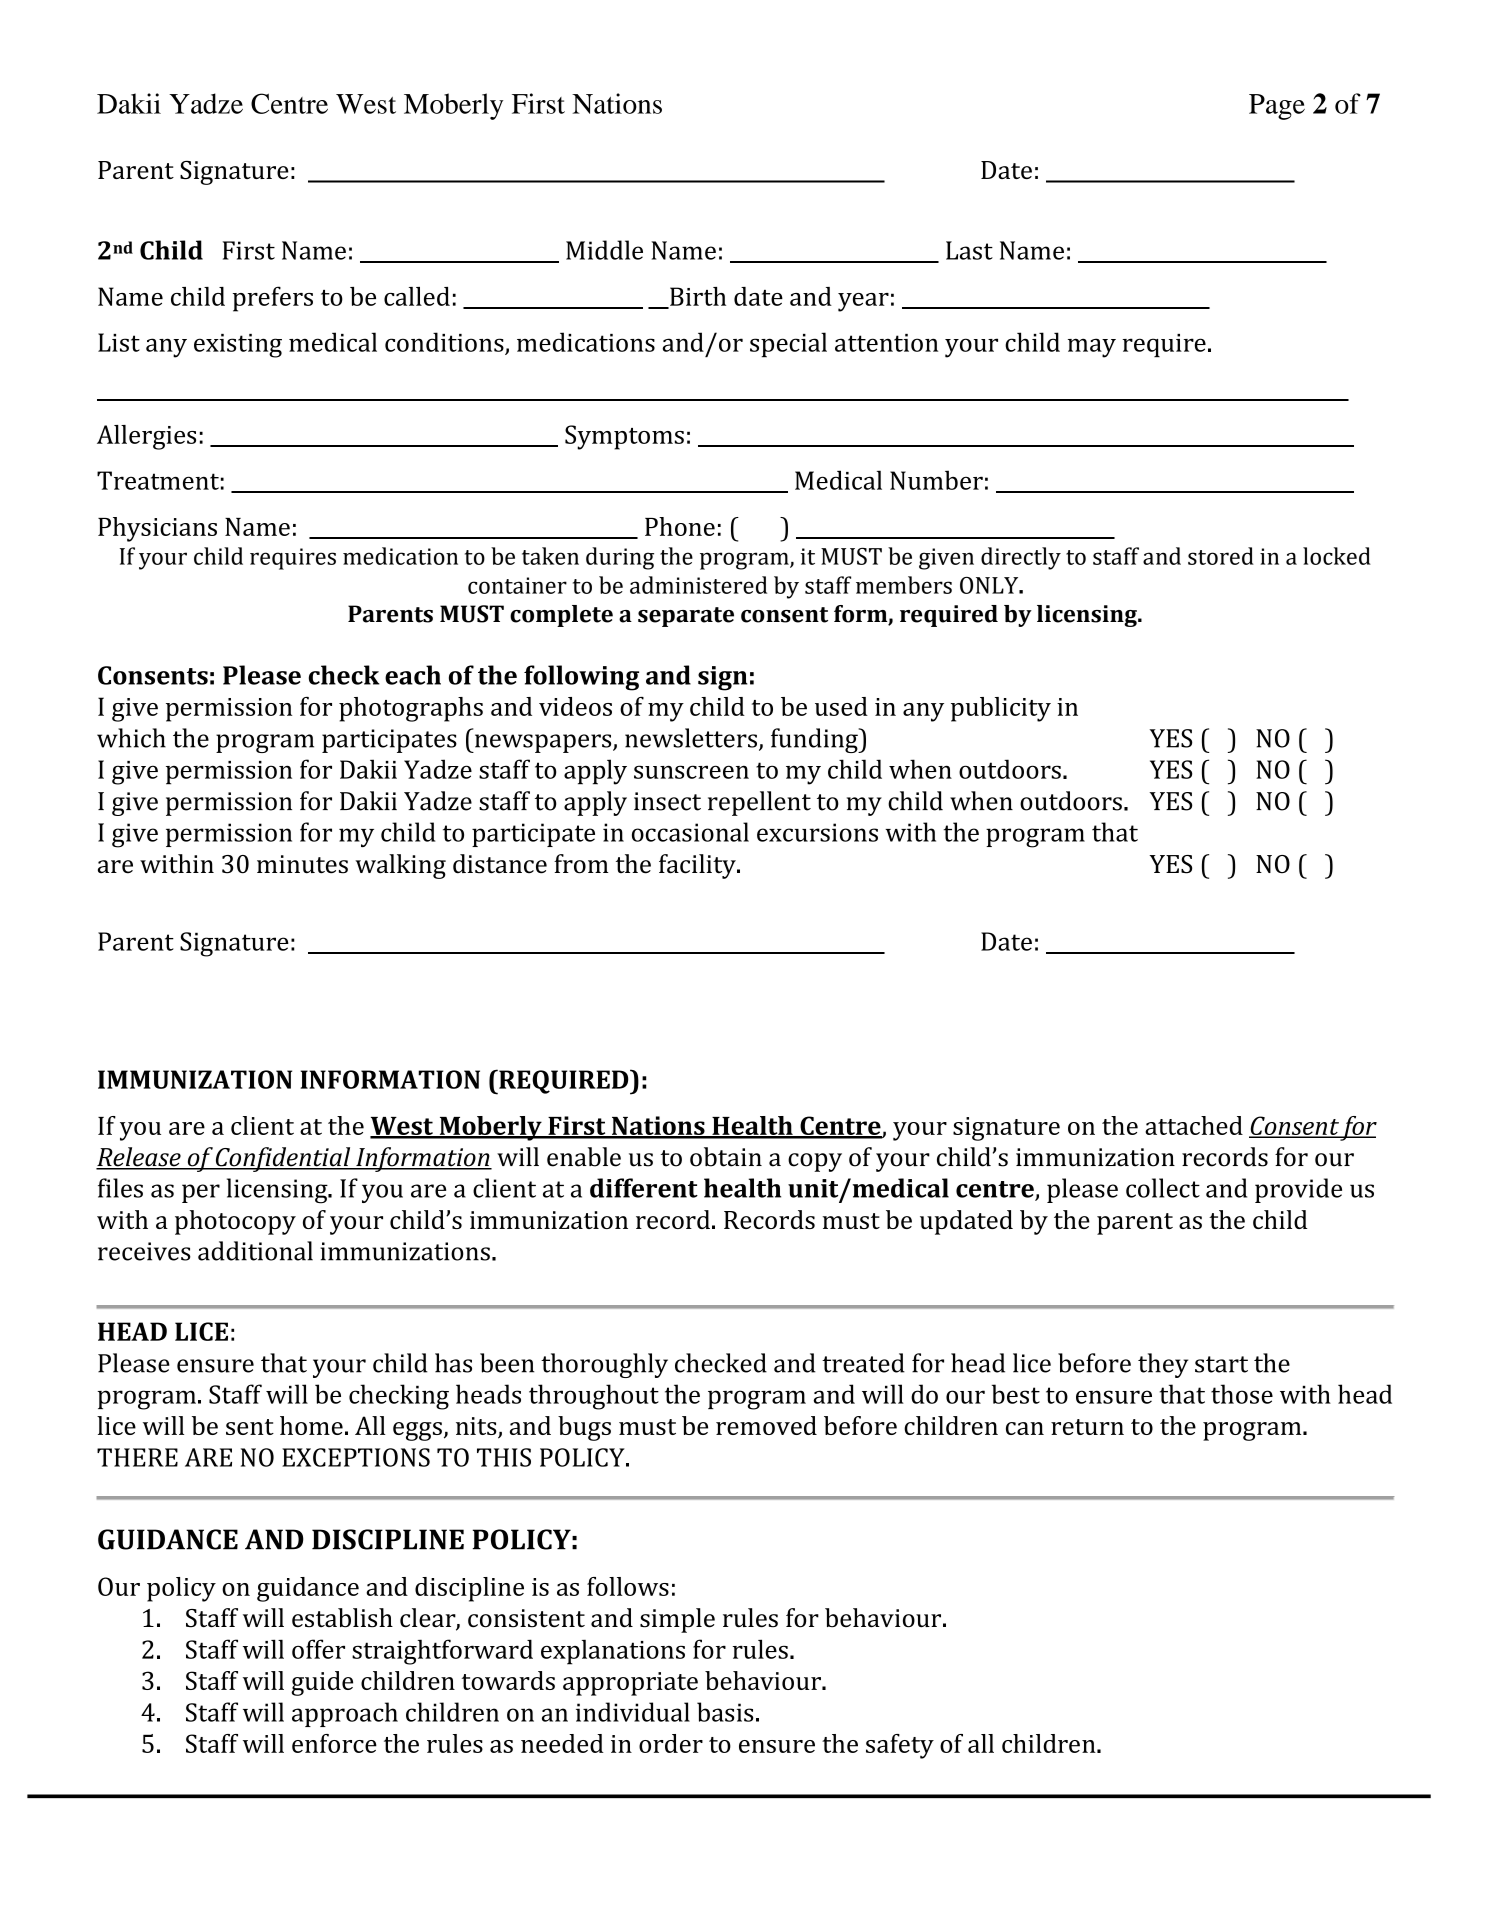 This page has width=1491, height=1930. What do you see at coordinates (680, 526) in the page?
I see `Phone` at bounding box center [680, 526].
